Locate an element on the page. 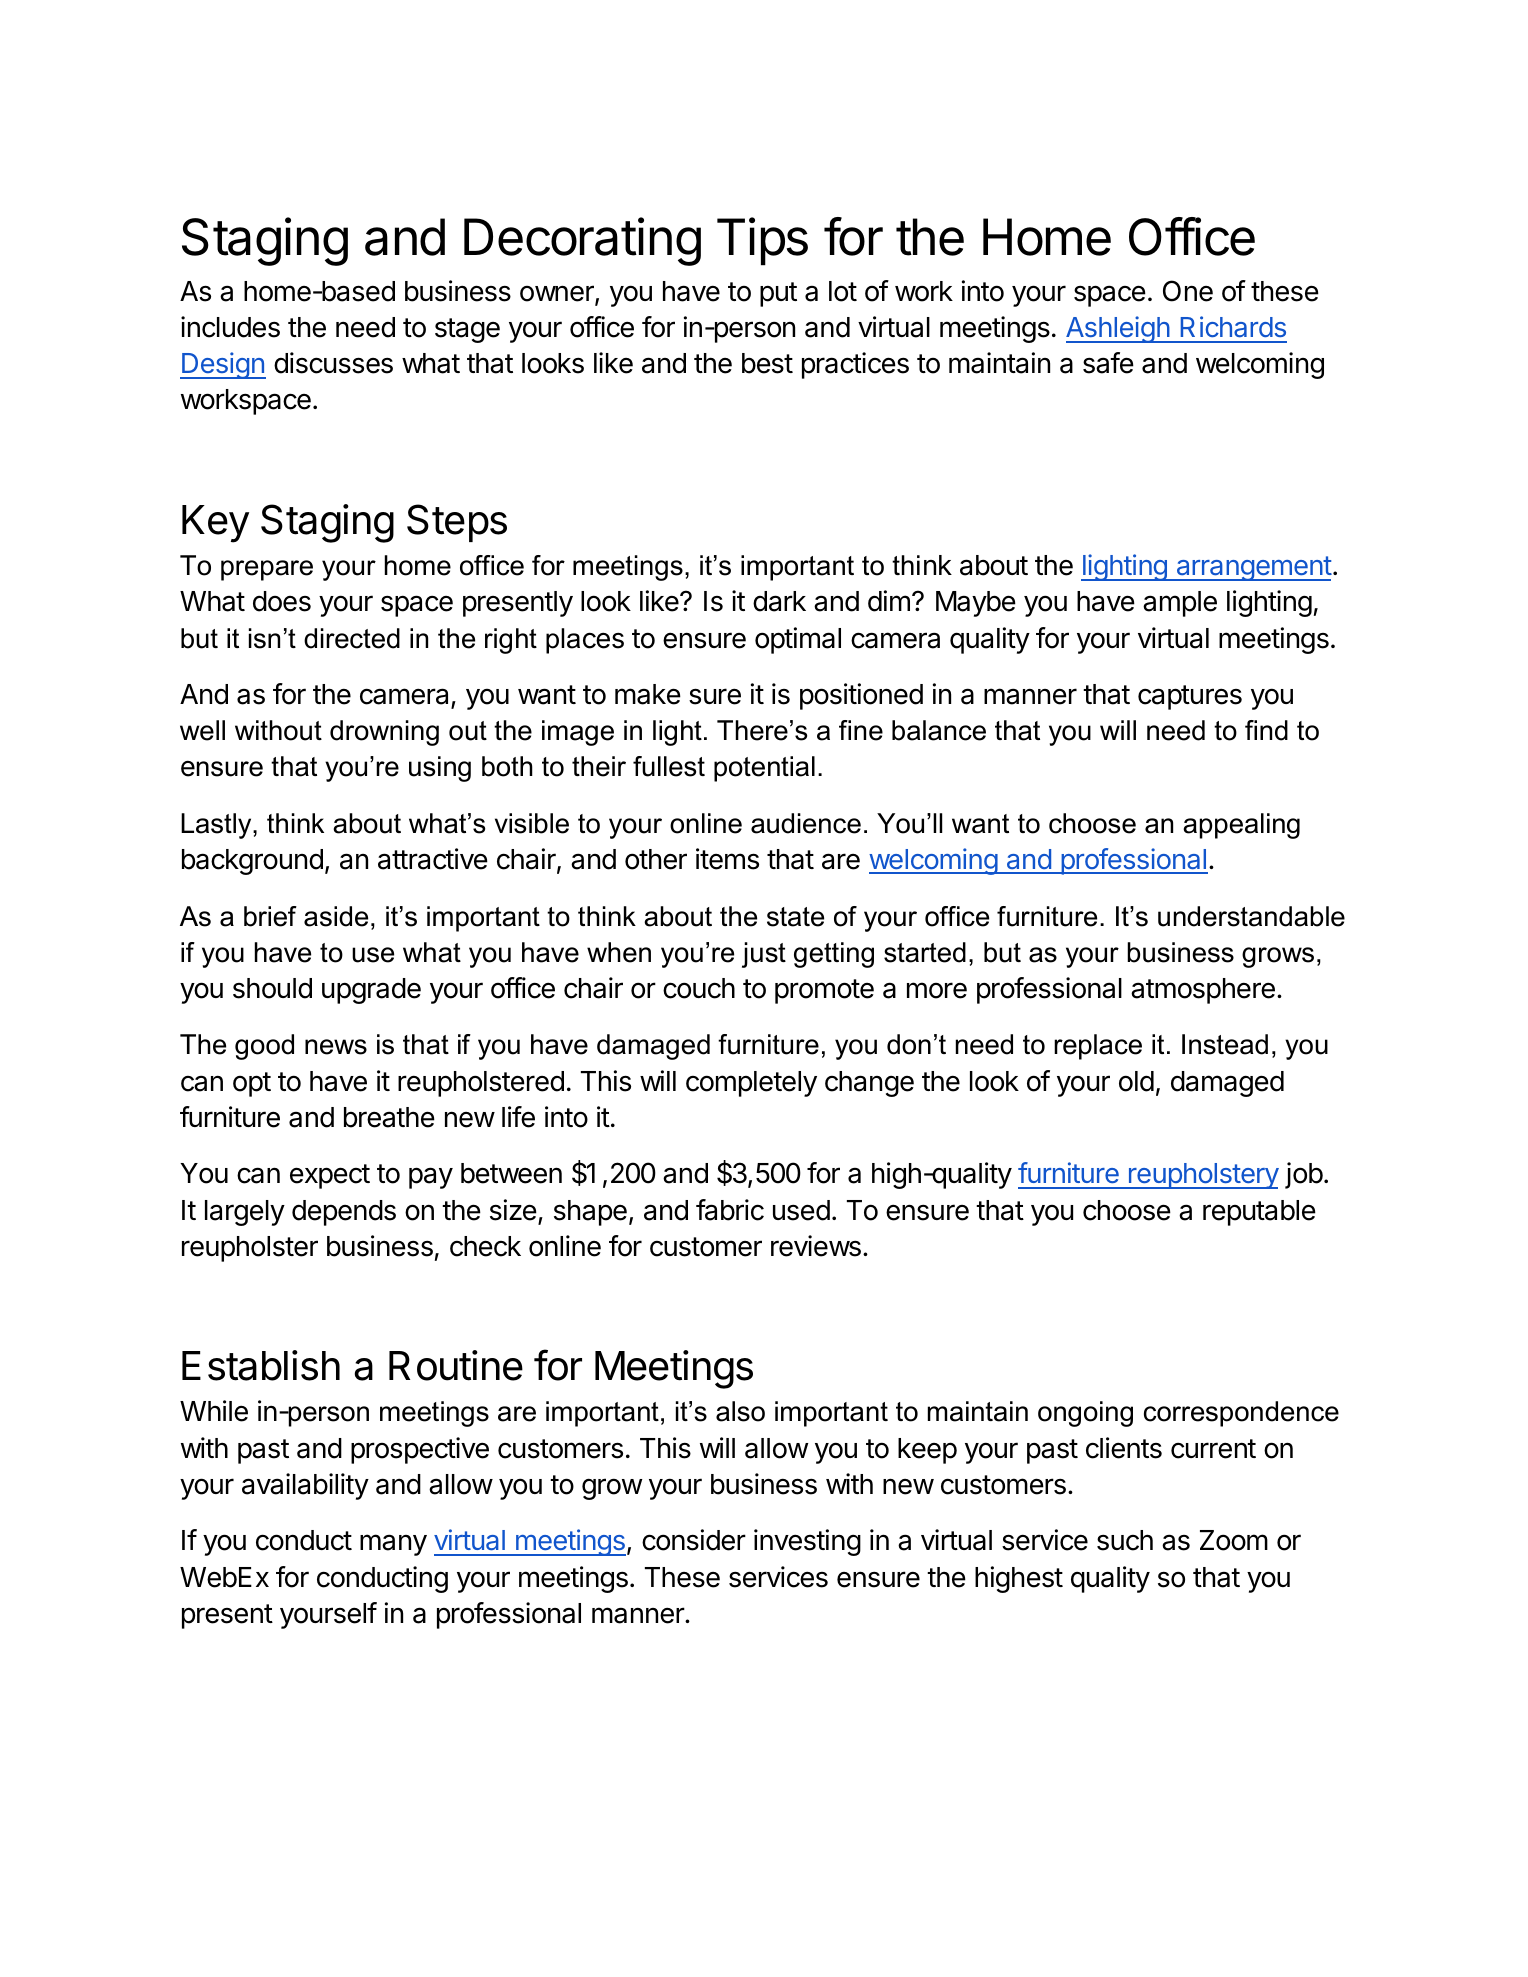 Image resolution: width=1528 pixels, height=1977 pixels. captures is located at coordinates (1190, 697).
